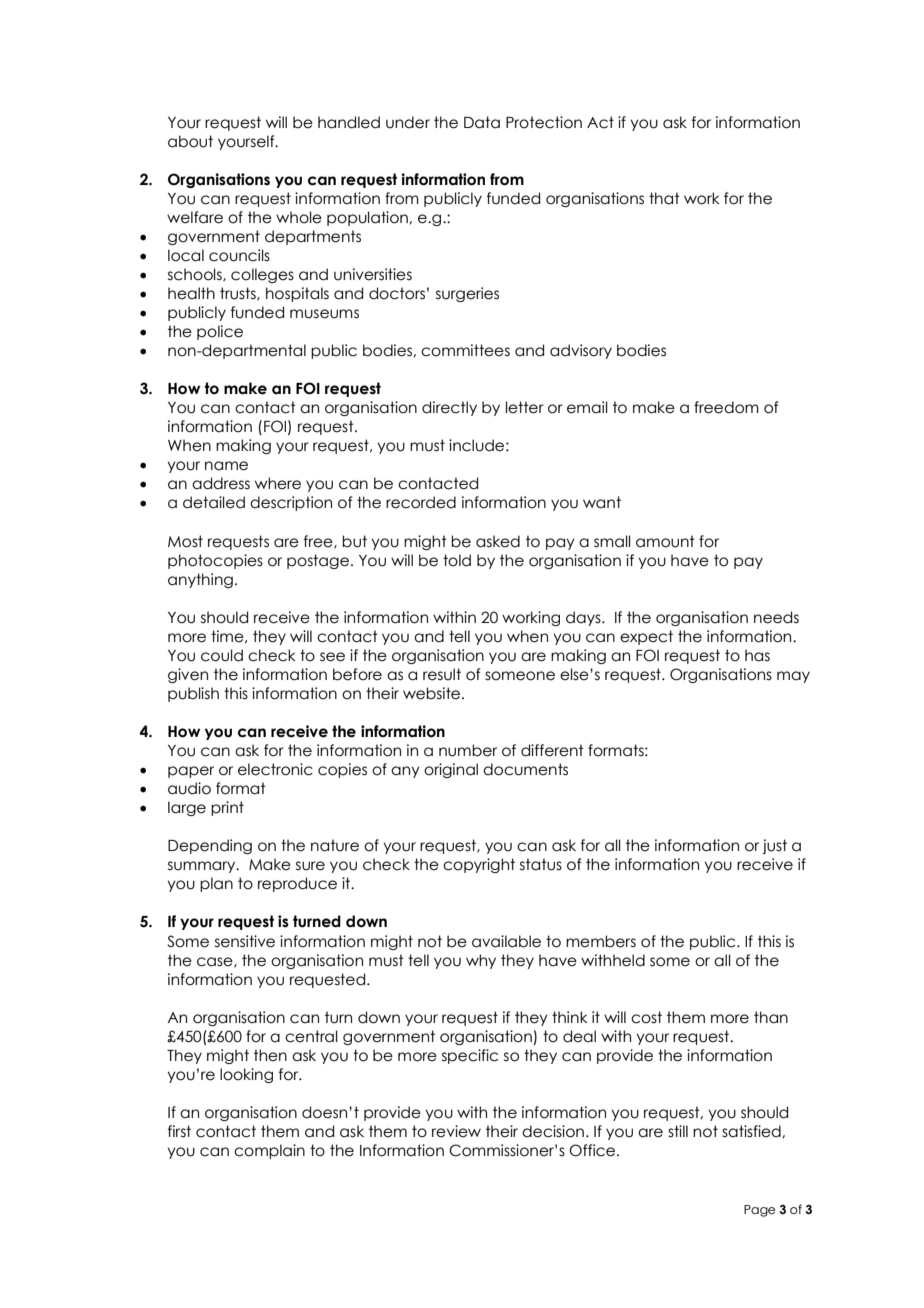 This screenshot has height=1308, width=924. Describe the element at coordinates (482, 122) in the screenshot. I see `Data` at that location.
